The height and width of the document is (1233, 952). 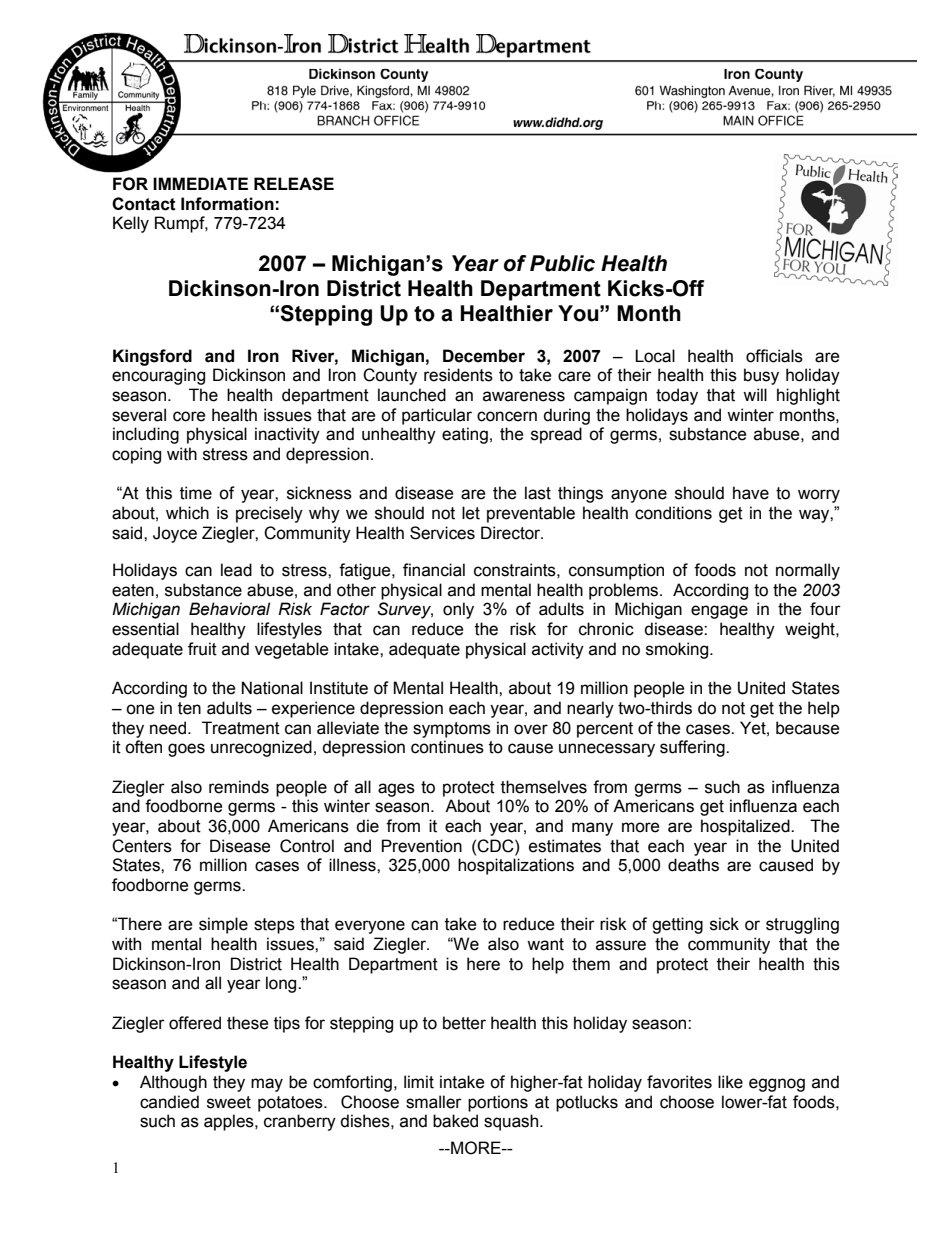 I want to click on Information, so click(x=227, y=204).
